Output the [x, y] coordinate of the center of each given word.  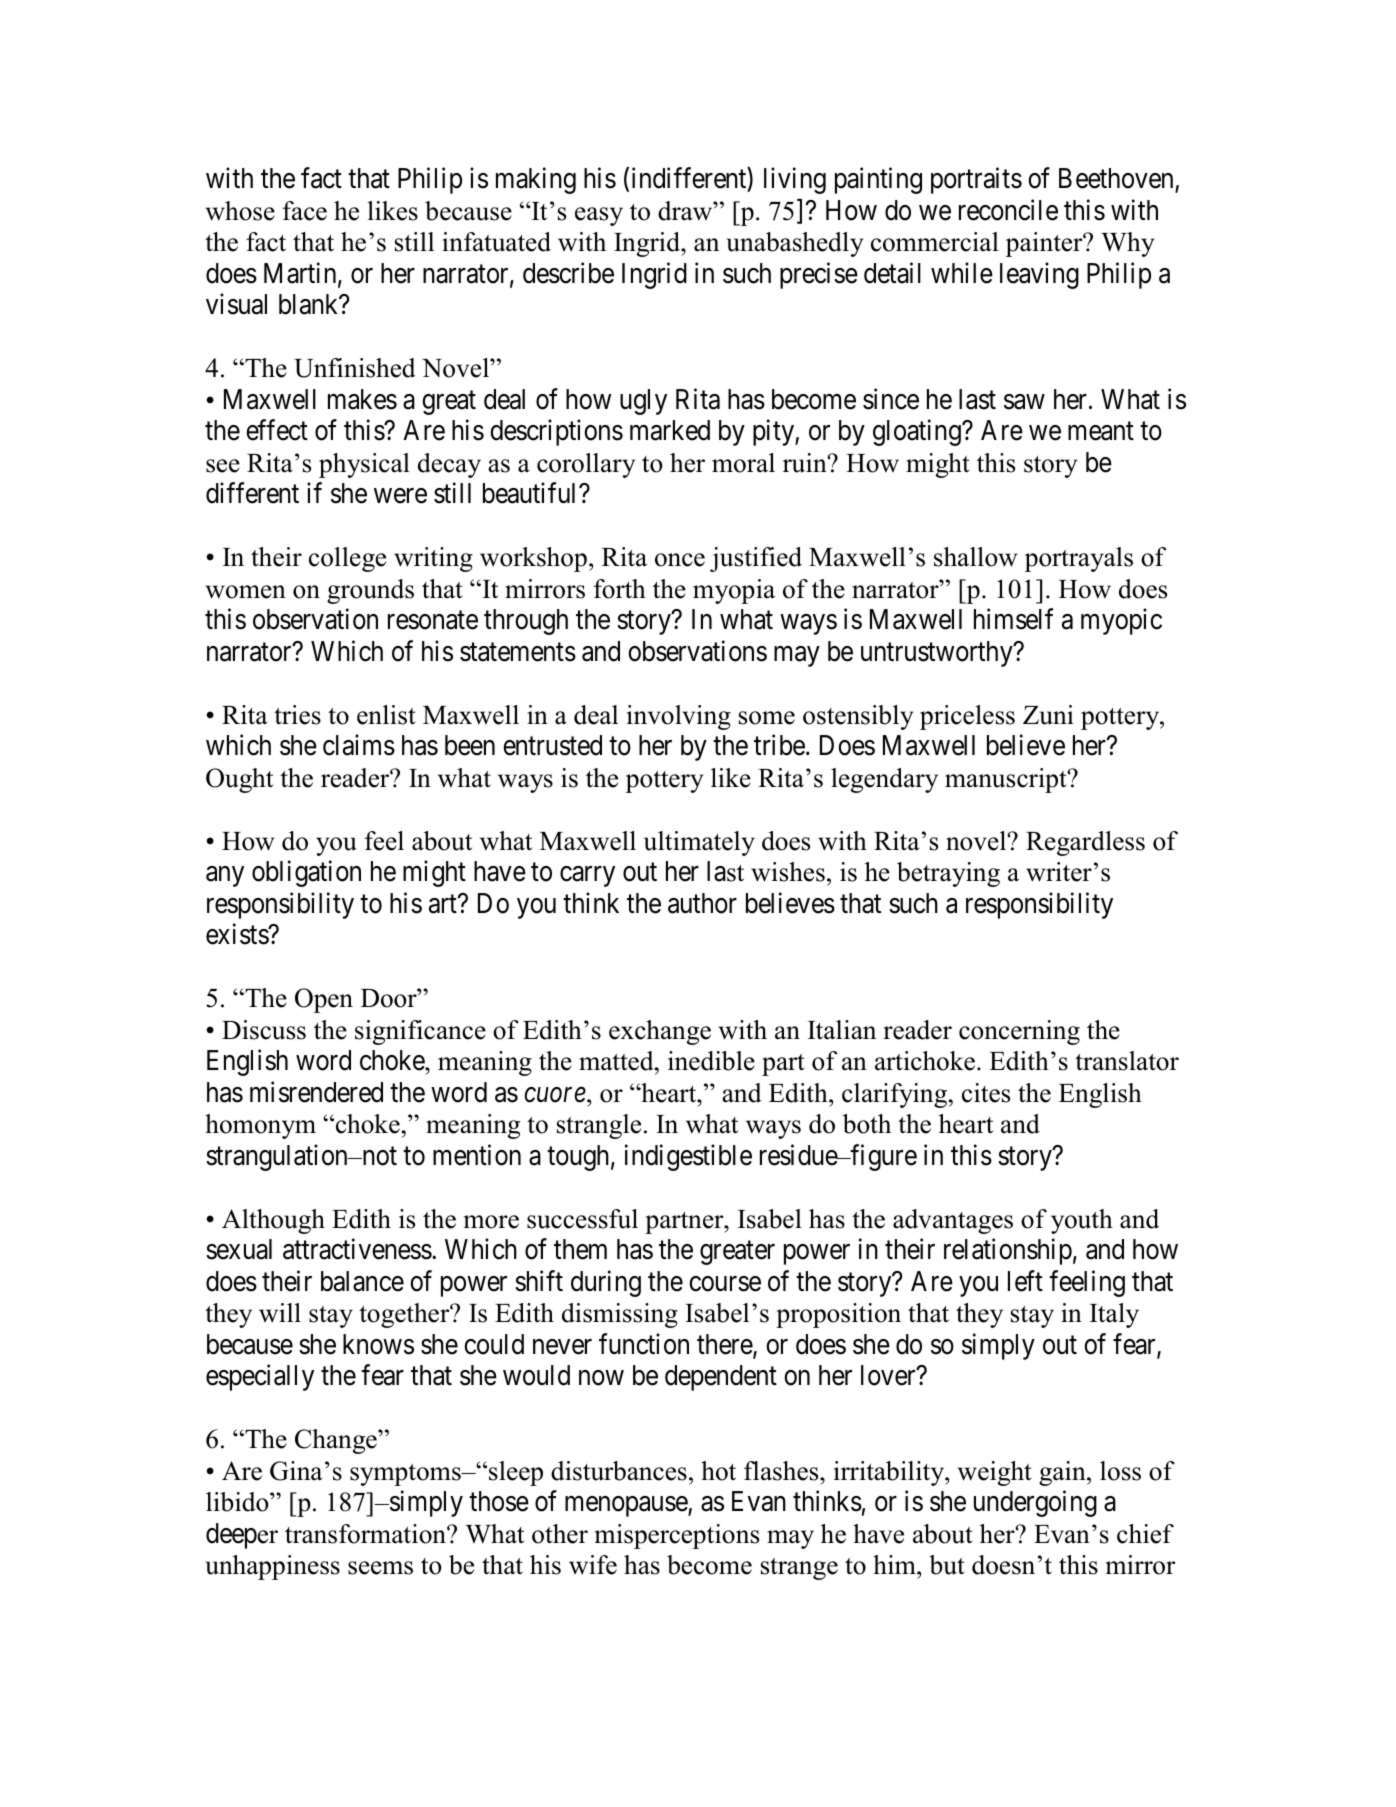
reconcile [1008, 210]
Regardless [1085, 843]
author [702, 903]
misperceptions [677, 1536]
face [305, 211]
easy [599, 216]
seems [380, 1568]
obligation [306, 874]
